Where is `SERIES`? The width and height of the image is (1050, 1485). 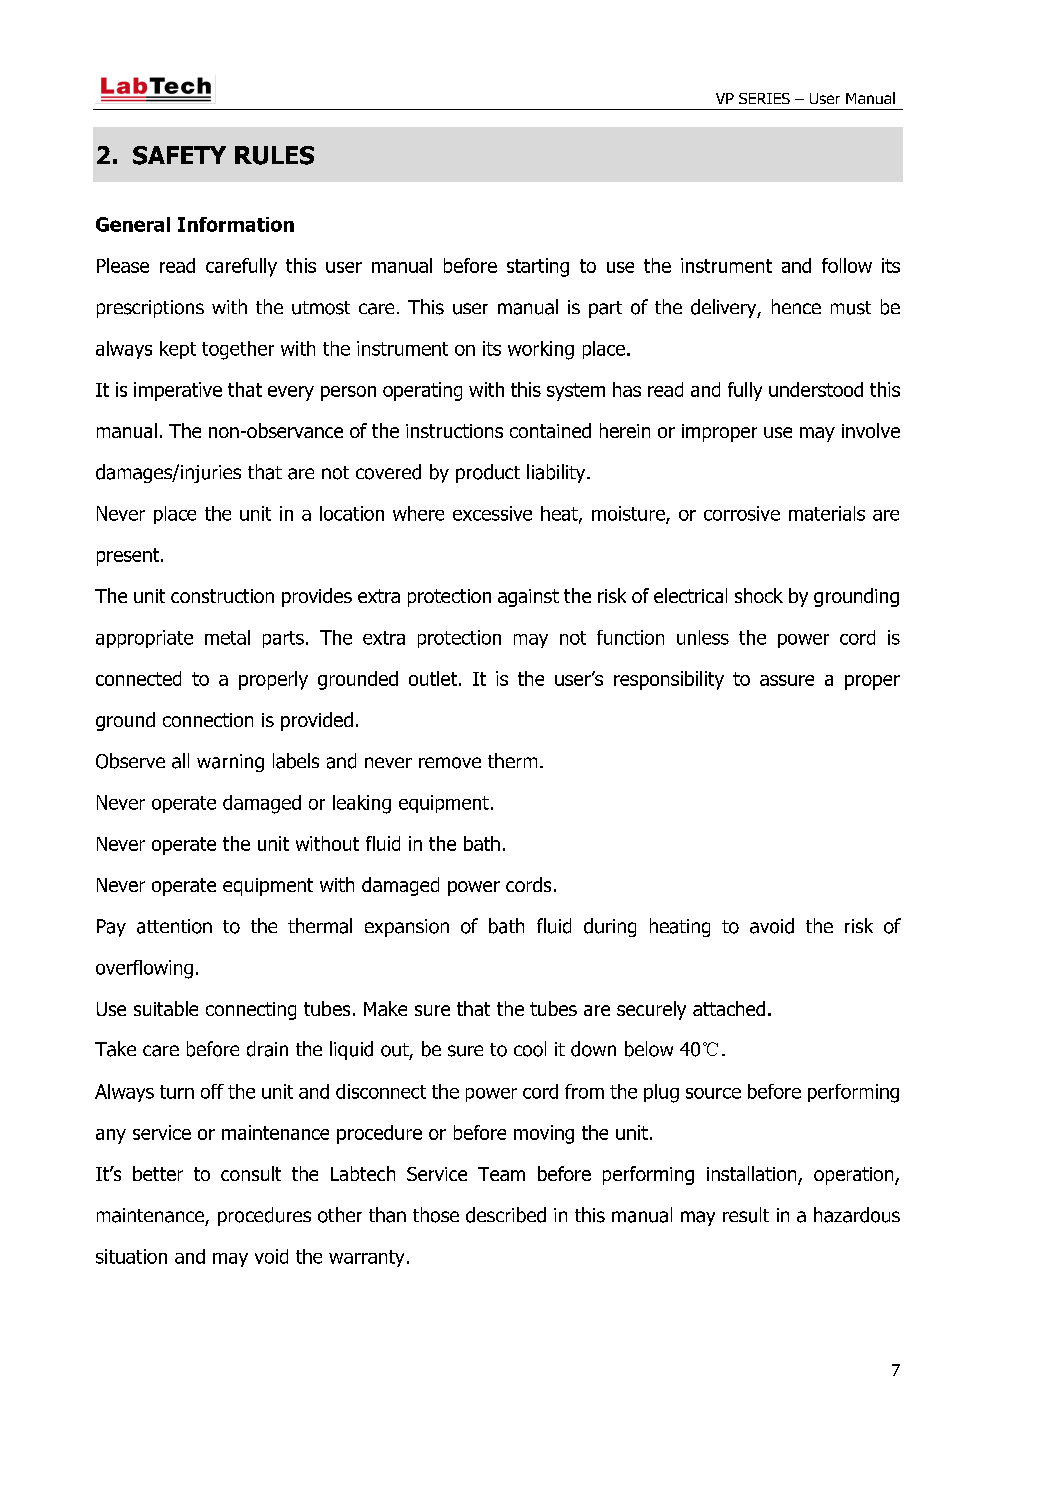 SERIES is located at coordinates (764, 98).
